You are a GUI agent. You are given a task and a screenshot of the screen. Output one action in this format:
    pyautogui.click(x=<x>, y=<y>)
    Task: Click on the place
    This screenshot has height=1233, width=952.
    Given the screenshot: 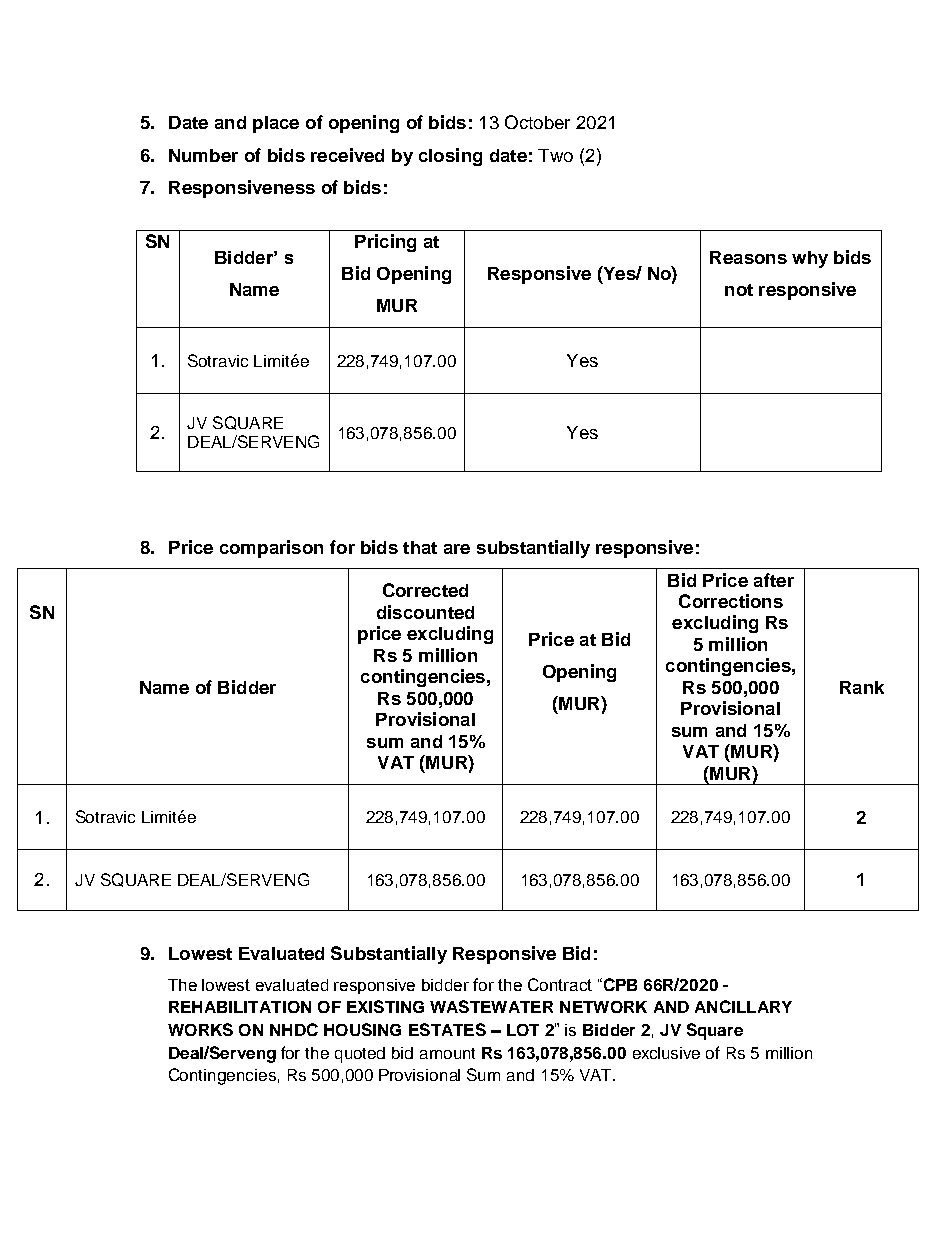 What is the action you would take?
    pyautogui.click(x=276, y=124)
